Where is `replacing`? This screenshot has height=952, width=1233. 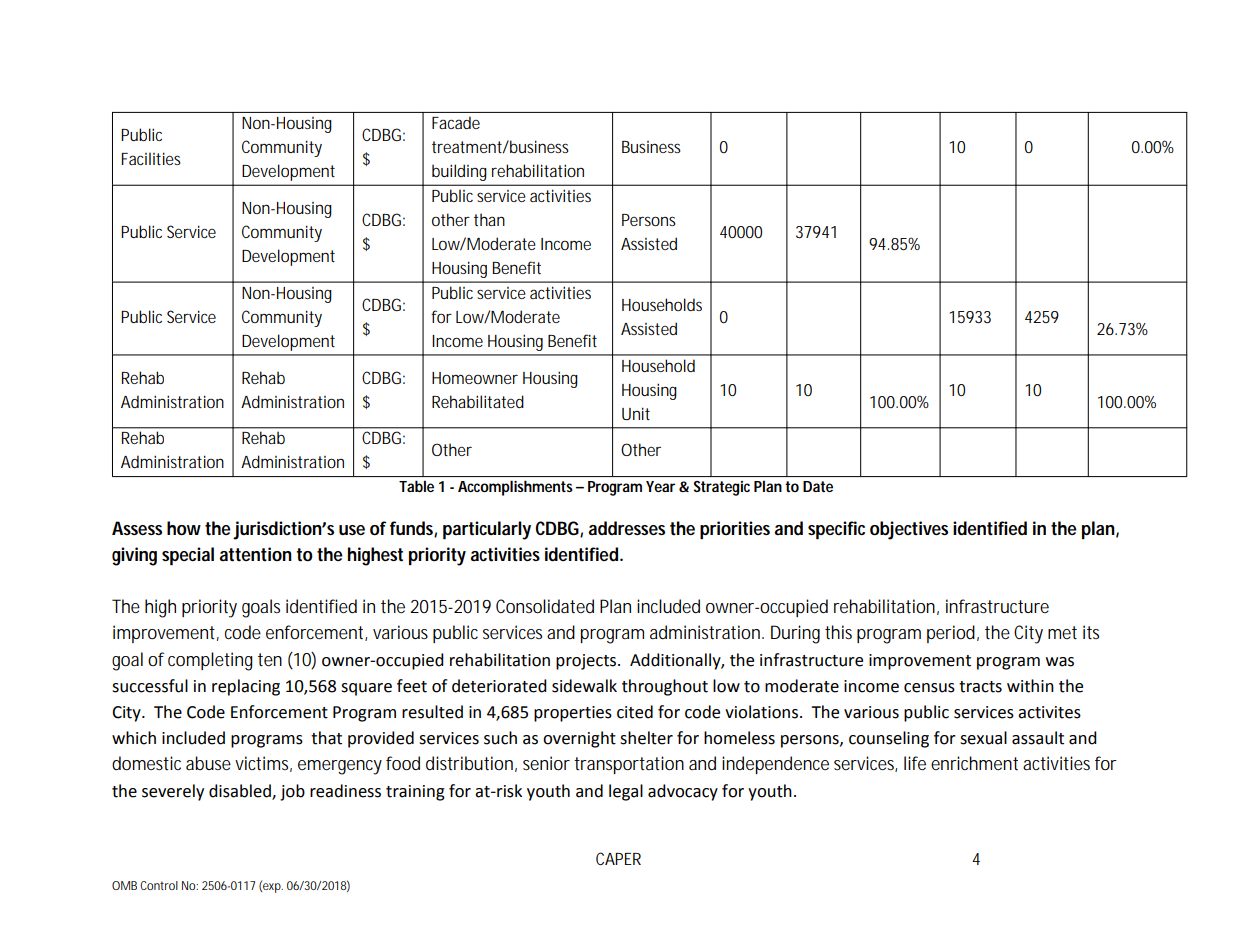 replacing is located at coordinates (246, 687).
